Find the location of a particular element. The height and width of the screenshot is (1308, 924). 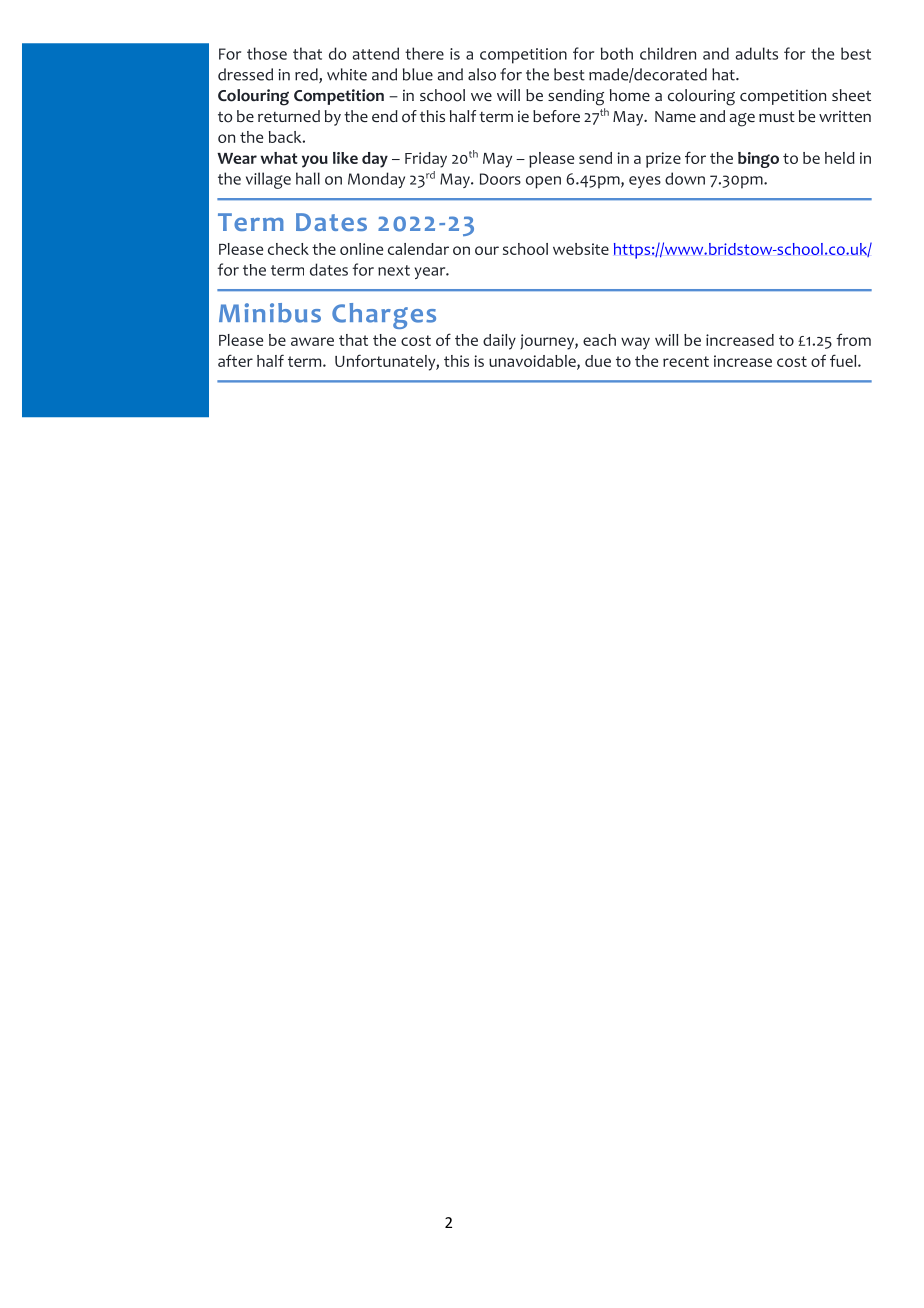

fuel is located at coordinates (844, 360).
